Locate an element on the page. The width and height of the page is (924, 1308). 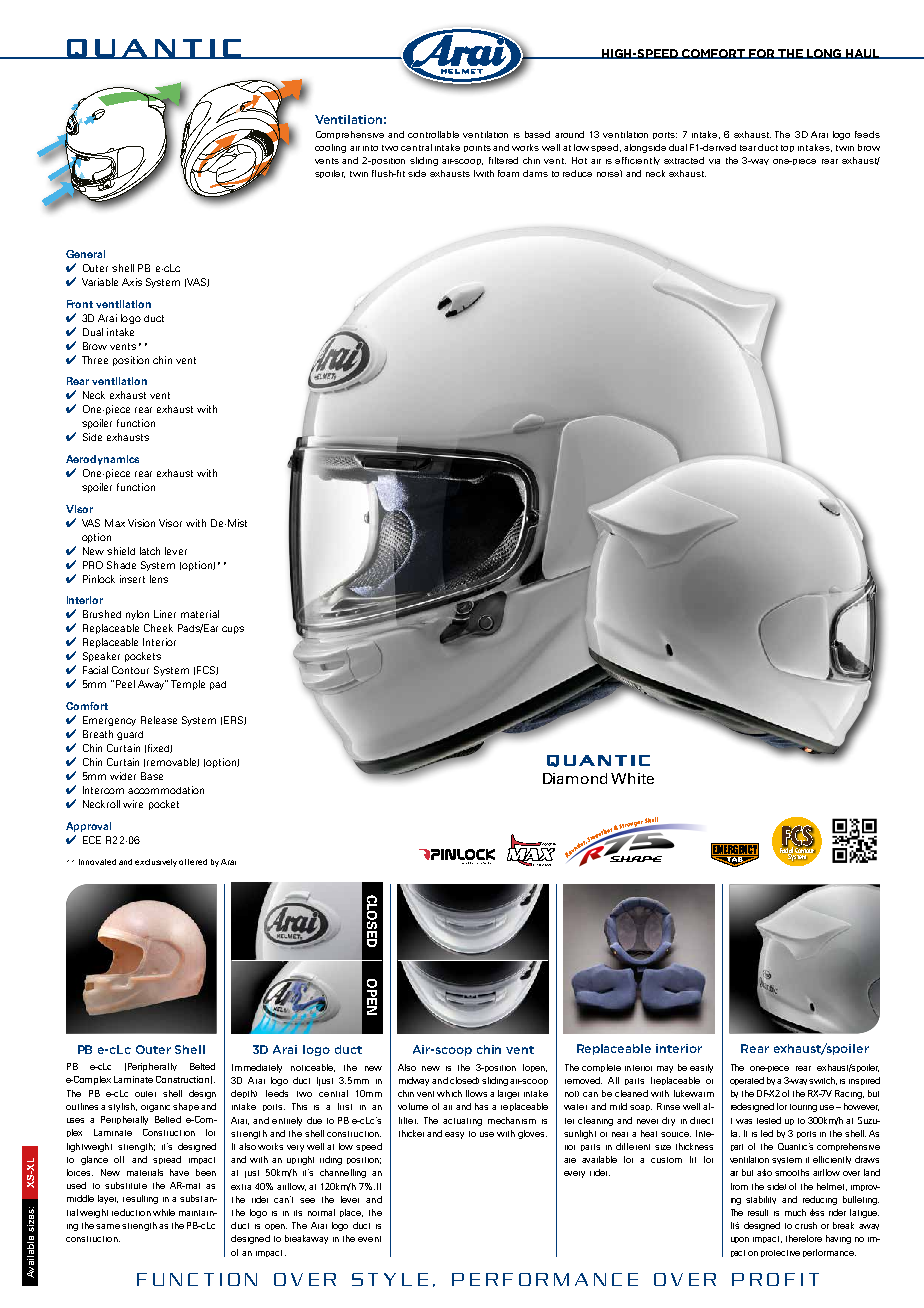
exclusively is located at coordinates (156, 863).
